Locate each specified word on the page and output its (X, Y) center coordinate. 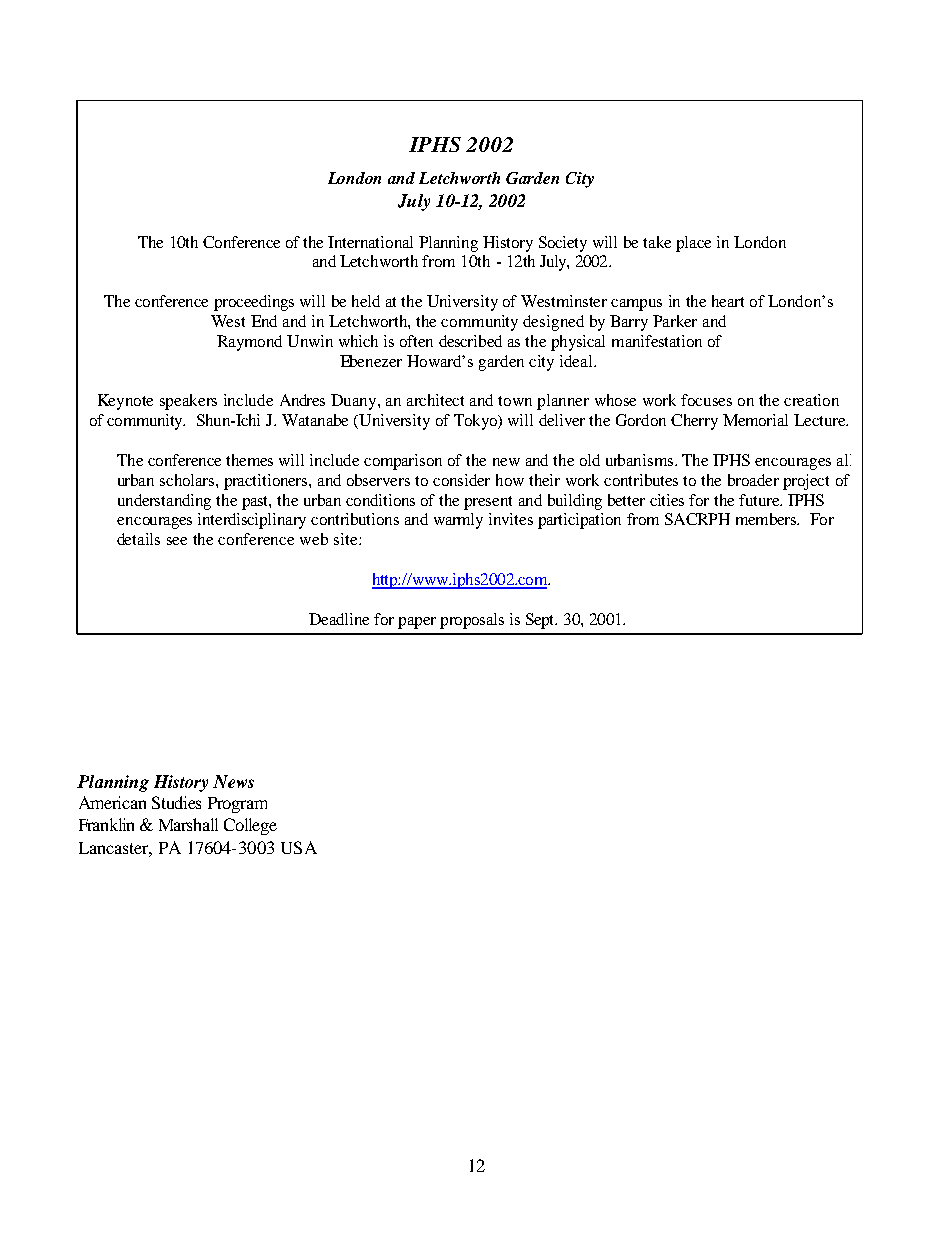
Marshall (188, 824)
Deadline (339, 619)
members (767, 519)
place (693, 244)
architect (435, 400)
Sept (541, 621)
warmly (458, 521)
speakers (188, 402)
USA (299, 847)
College (250, 826)
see (177, 541)
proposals (472, 621)
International (370, 242)
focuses (706, 400)
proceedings (254, 303)
